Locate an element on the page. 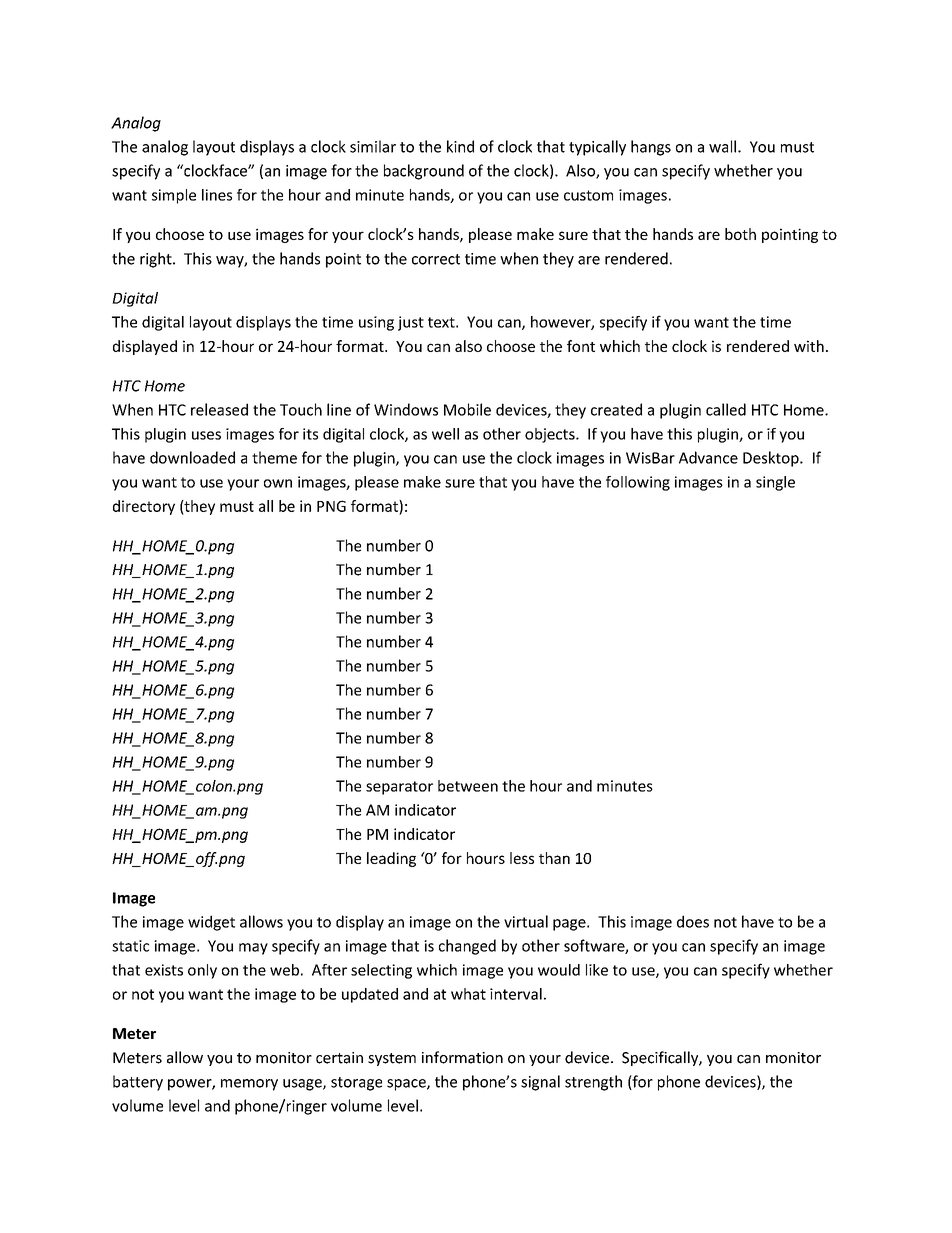  simple is located at coordinates (174, 196).
